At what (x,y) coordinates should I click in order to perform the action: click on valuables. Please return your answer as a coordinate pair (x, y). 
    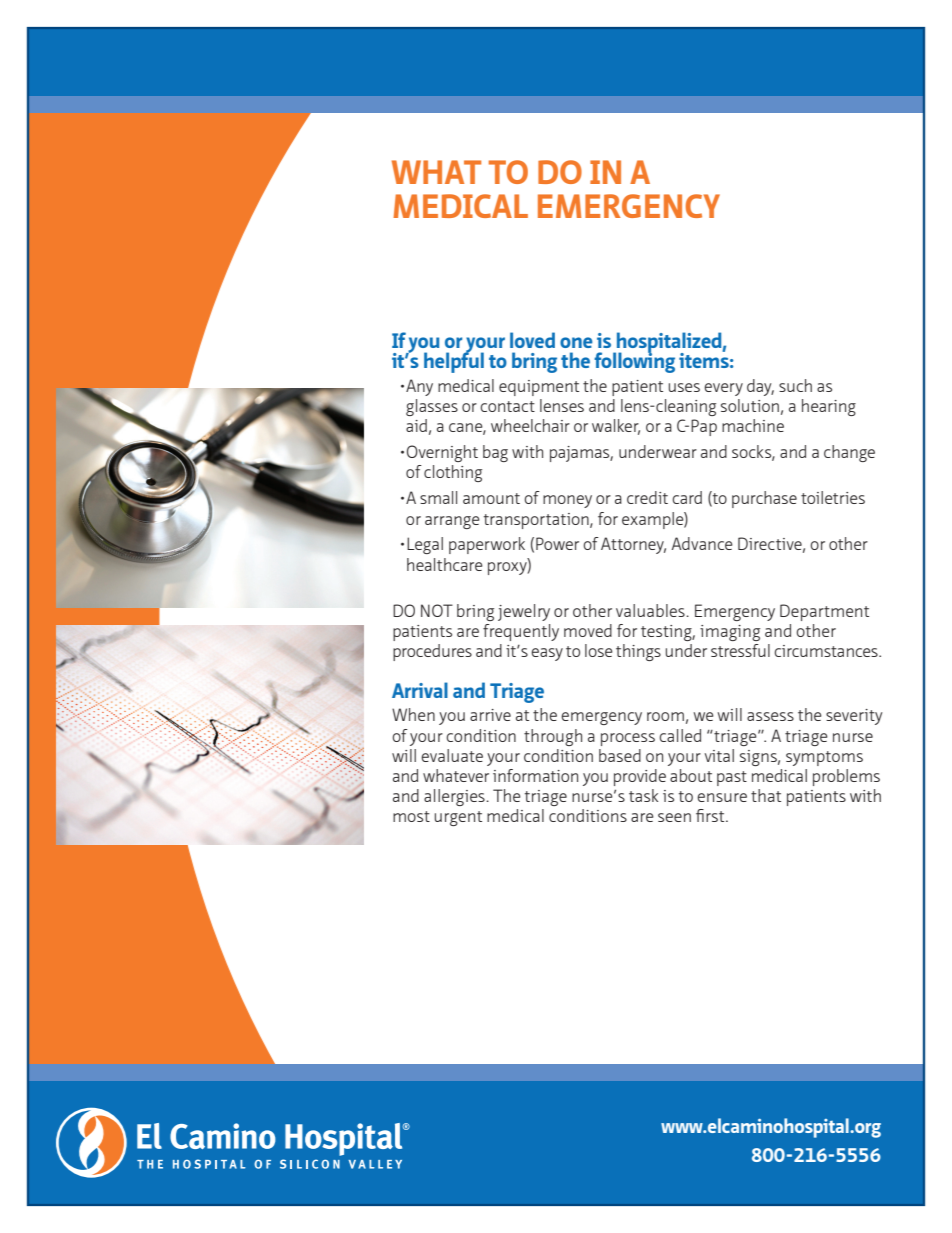
    Looking at the image, I should click on (651, 610).
